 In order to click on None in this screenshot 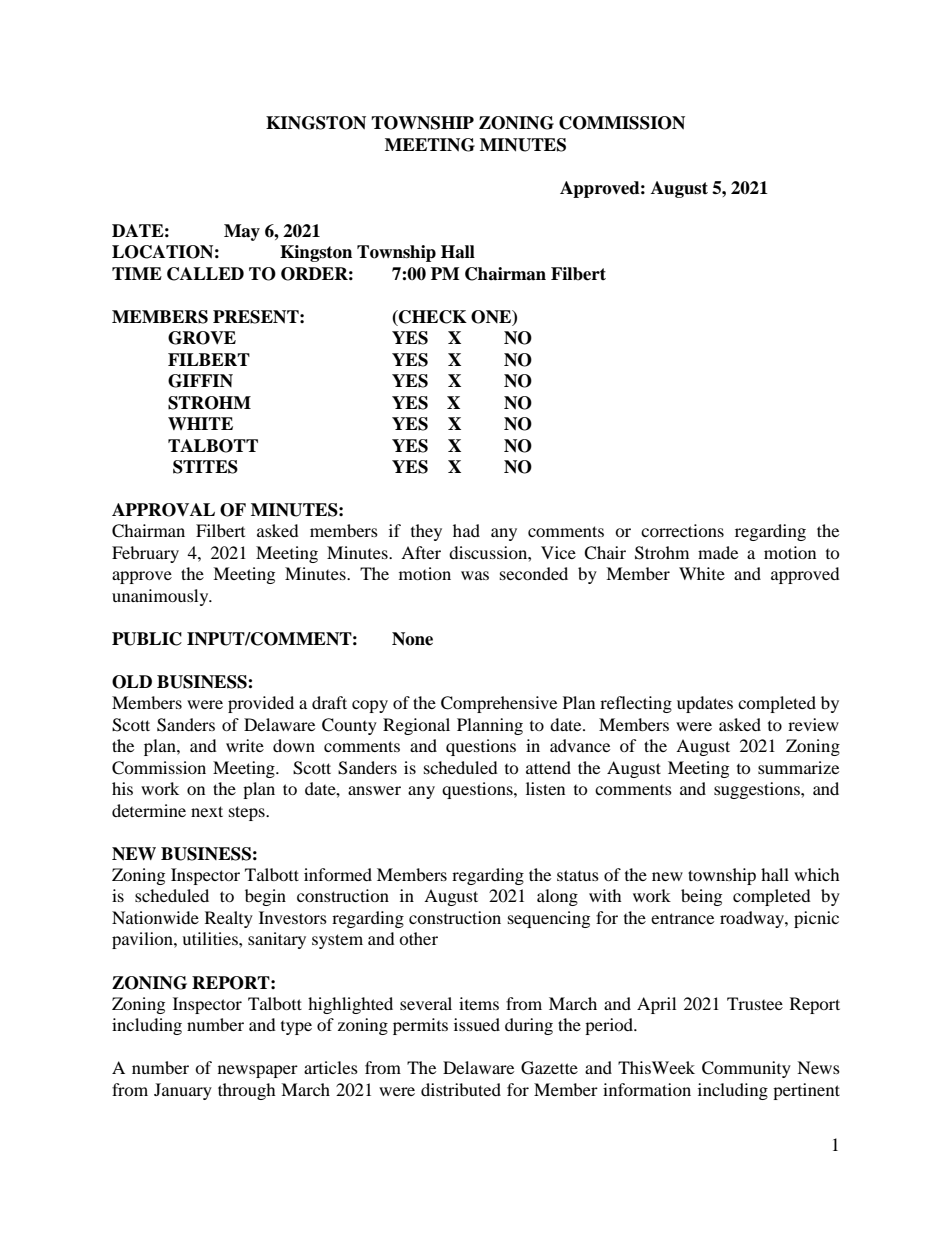, I will do `click(412, 639)`.
